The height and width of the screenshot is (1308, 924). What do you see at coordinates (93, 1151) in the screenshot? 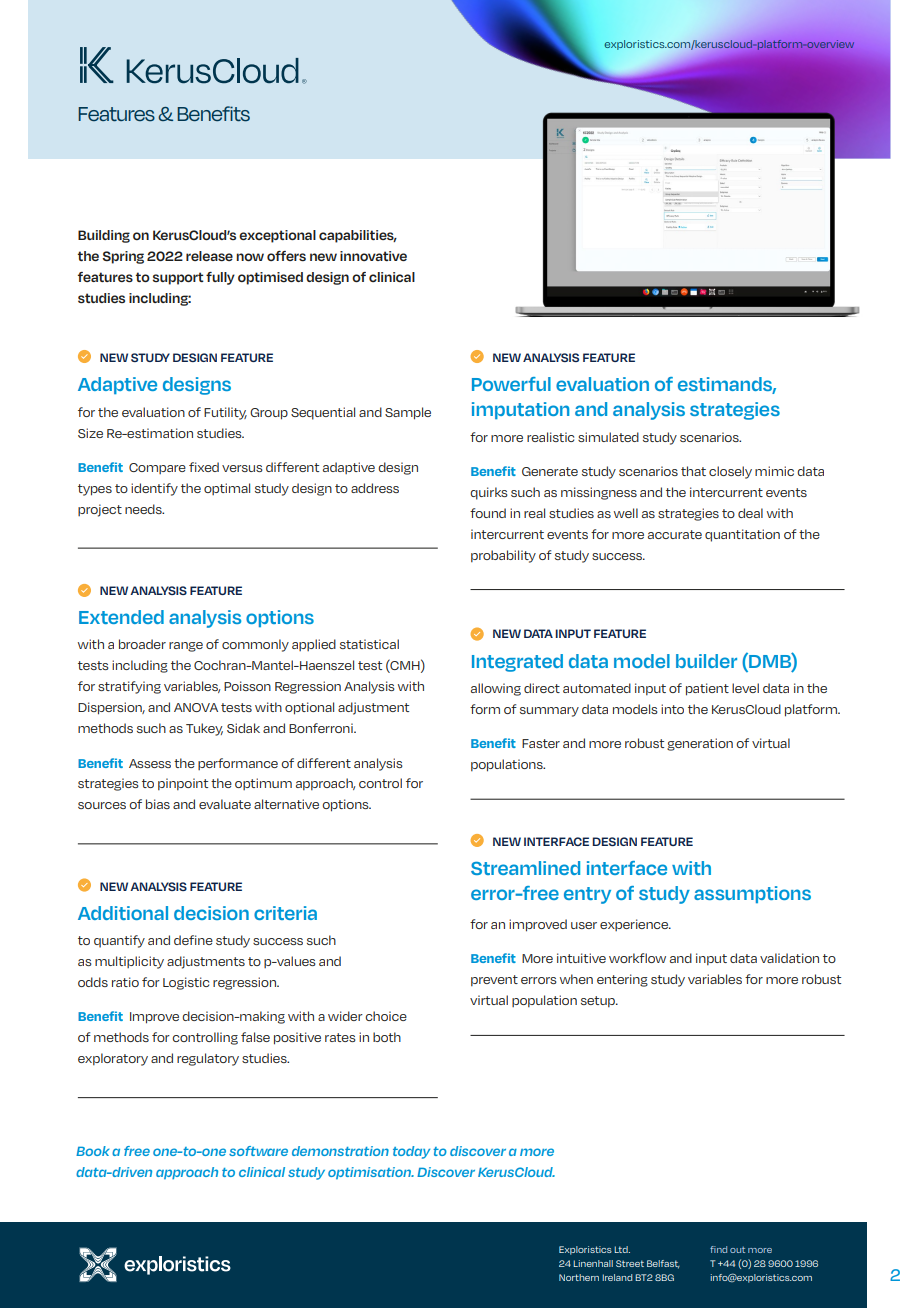
I see `Book` at bounding box center [93, 1151].
